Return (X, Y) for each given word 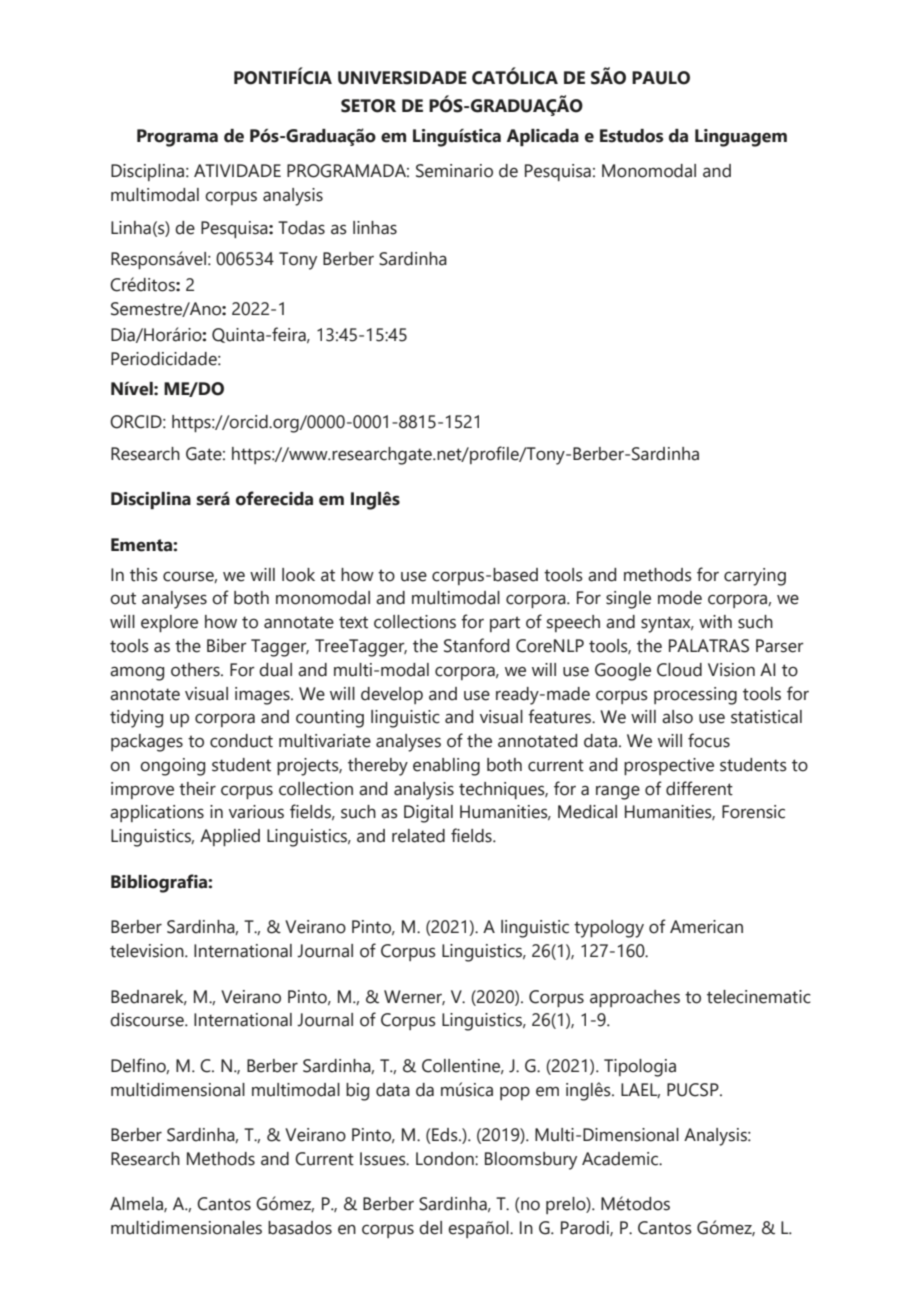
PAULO (661, 78)
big (357, 1092)
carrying (755, 577)
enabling (446, 767)
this (144, 575)
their (197, 789)
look (298, 575)
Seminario (454, 171)
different (699, 788)
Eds (445, 1136)
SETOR (368, 106)
